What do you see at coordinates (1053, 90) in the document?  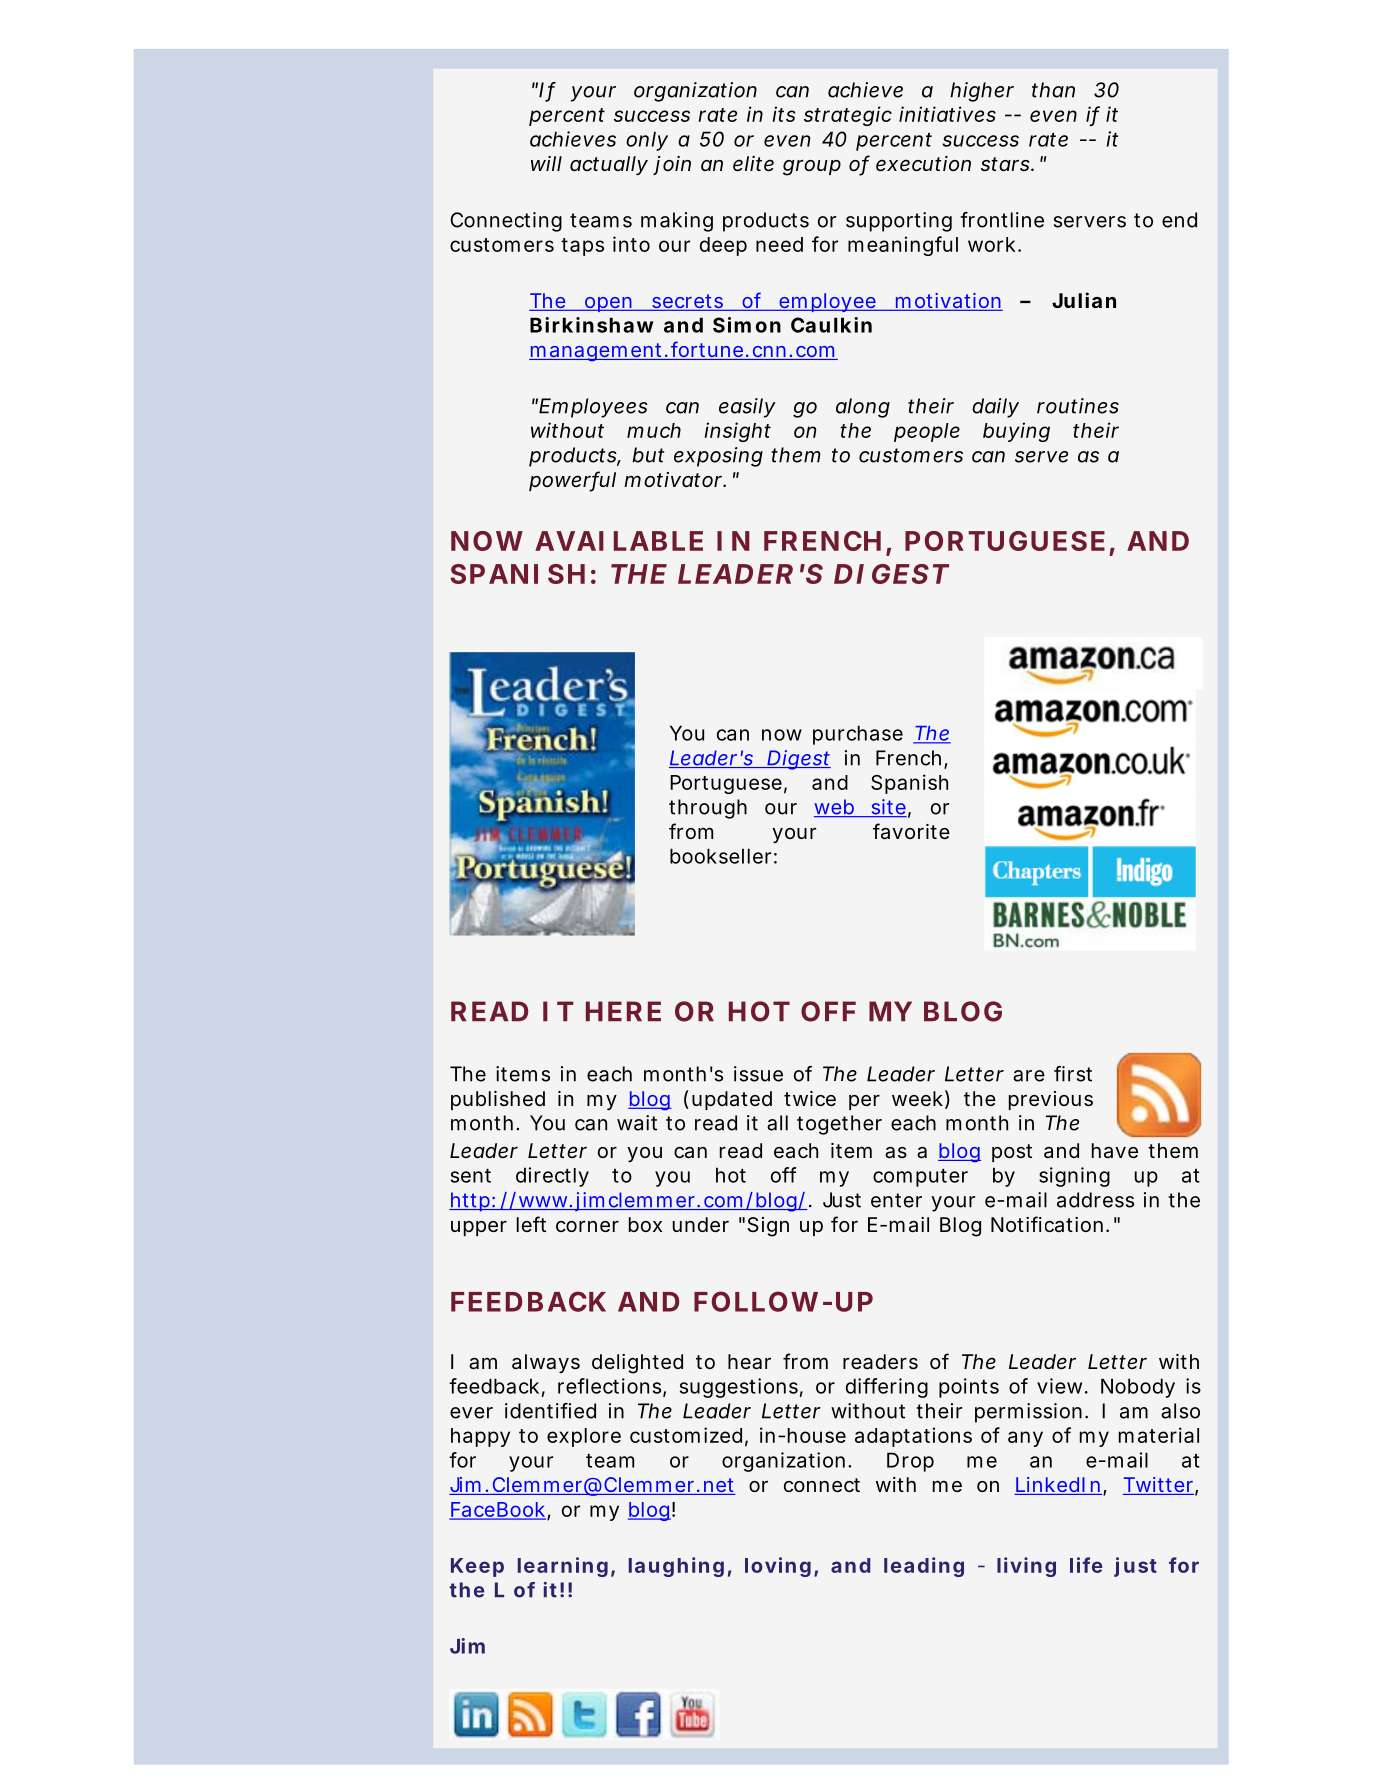 I see `than` at bounding box center [1053, 90].
